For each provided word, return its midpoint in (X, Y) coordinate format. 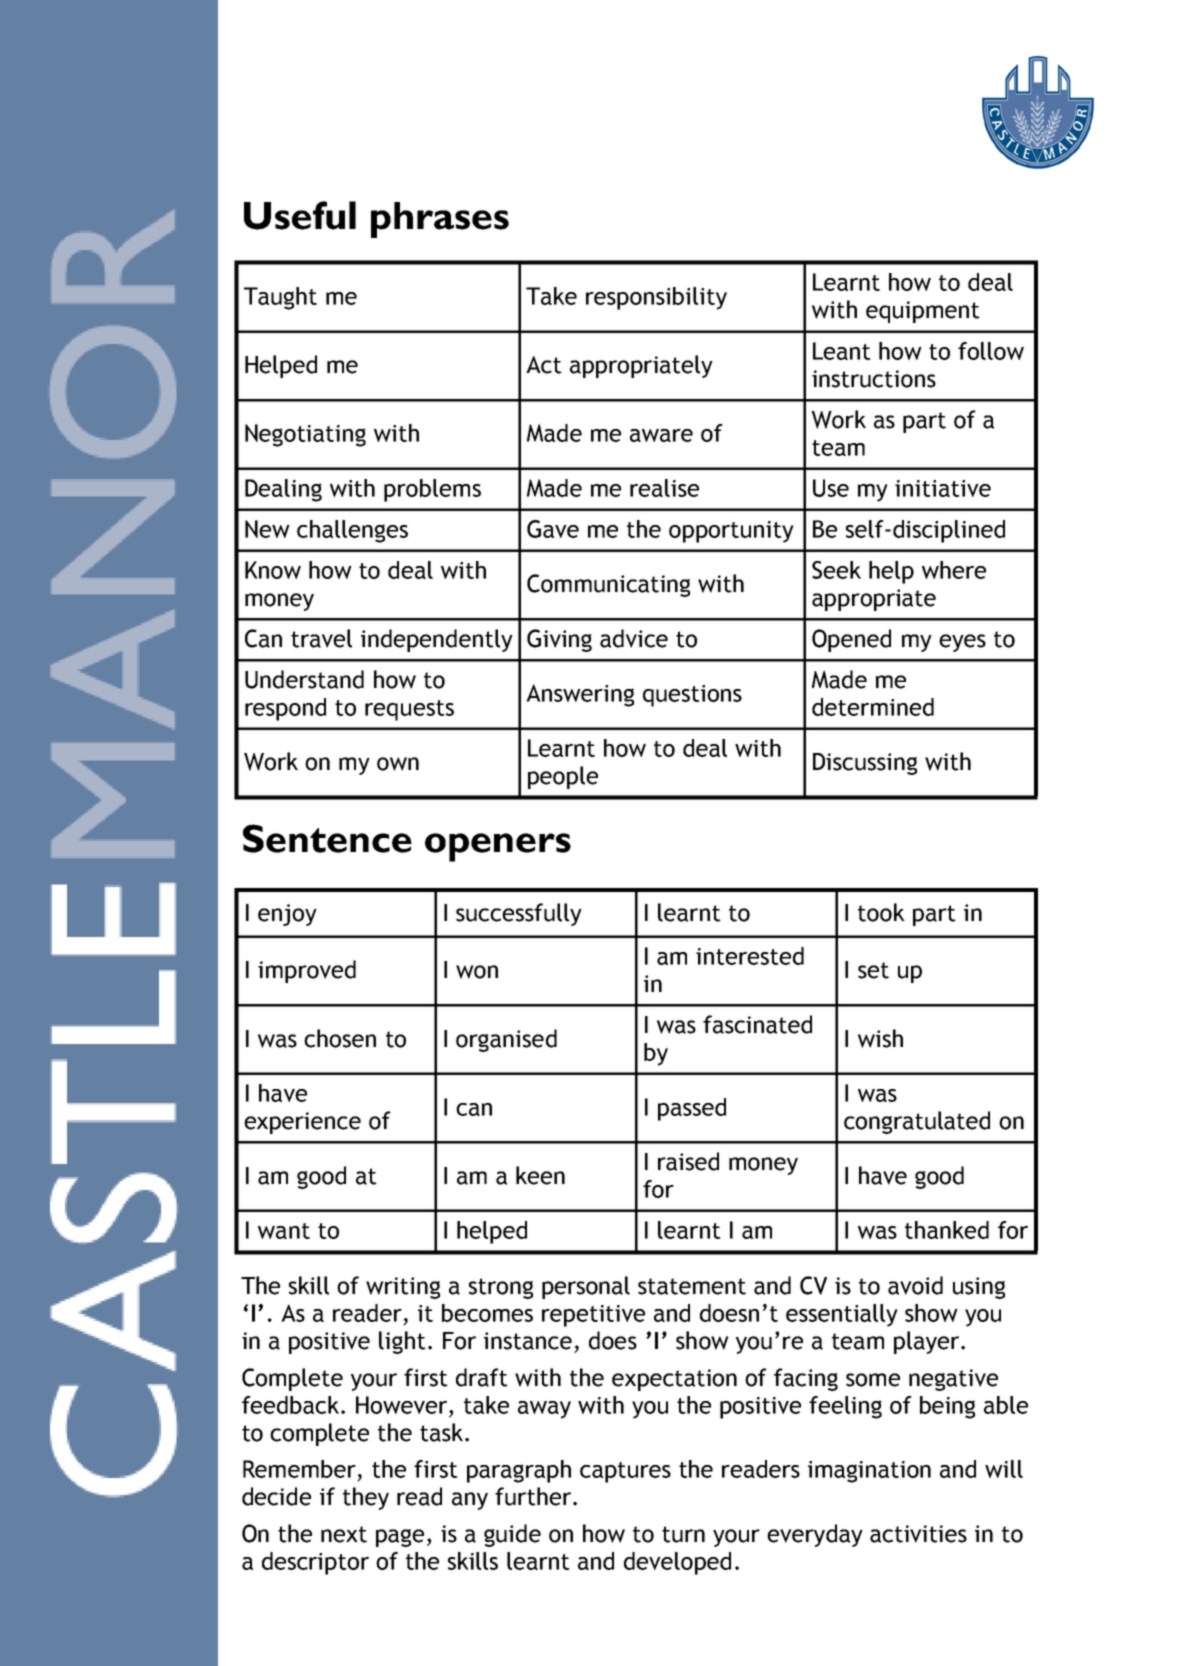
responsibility (656, 298)
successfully (519, 914)
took (881, 912)
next (344, 1534)
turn (683, 1534)
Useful (300, 215)
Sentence (327, 838)
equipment (923, 312)
